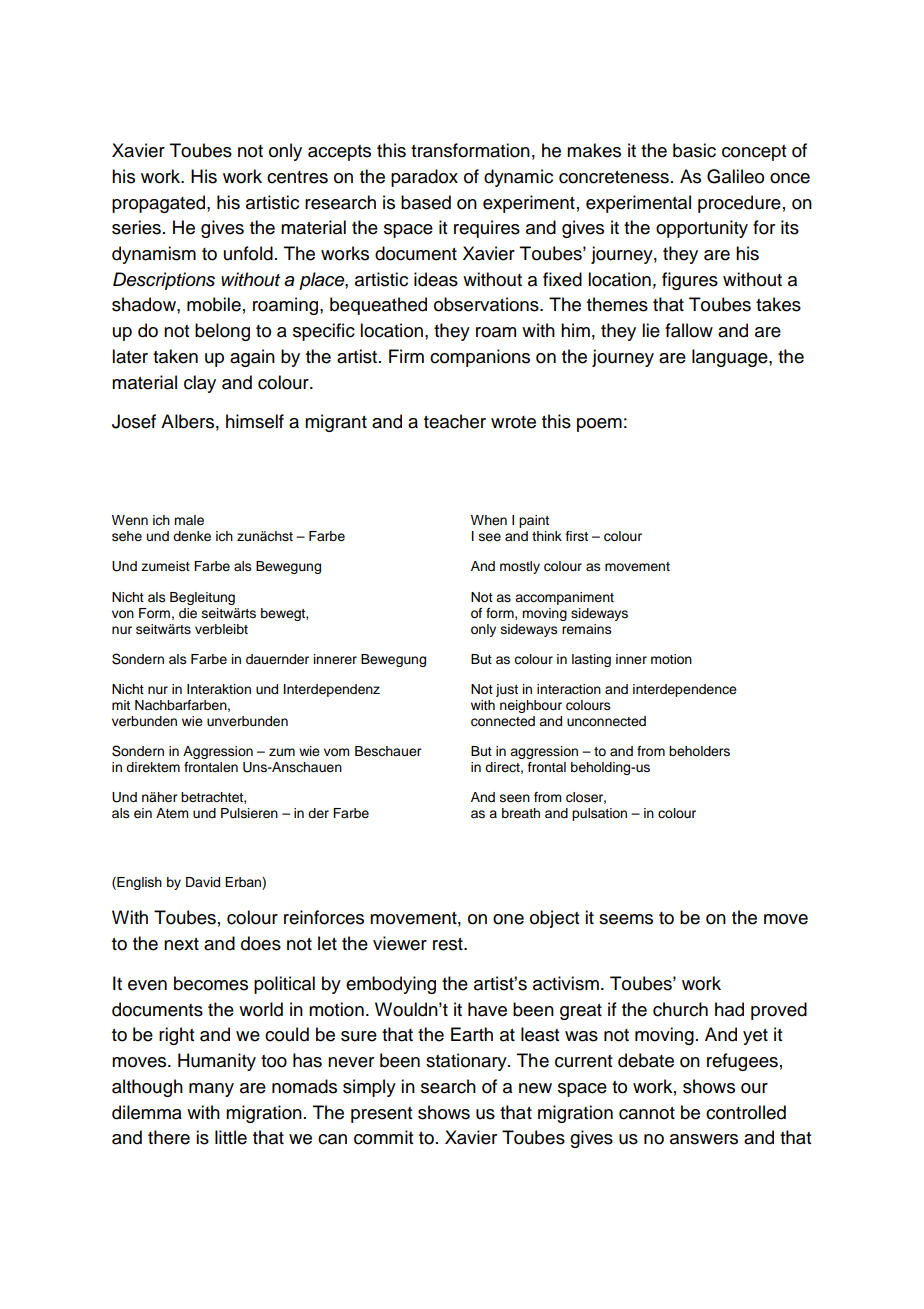 This screenshot has height=1309, width=924. I want to click on stationary, so click(467, 1062).
